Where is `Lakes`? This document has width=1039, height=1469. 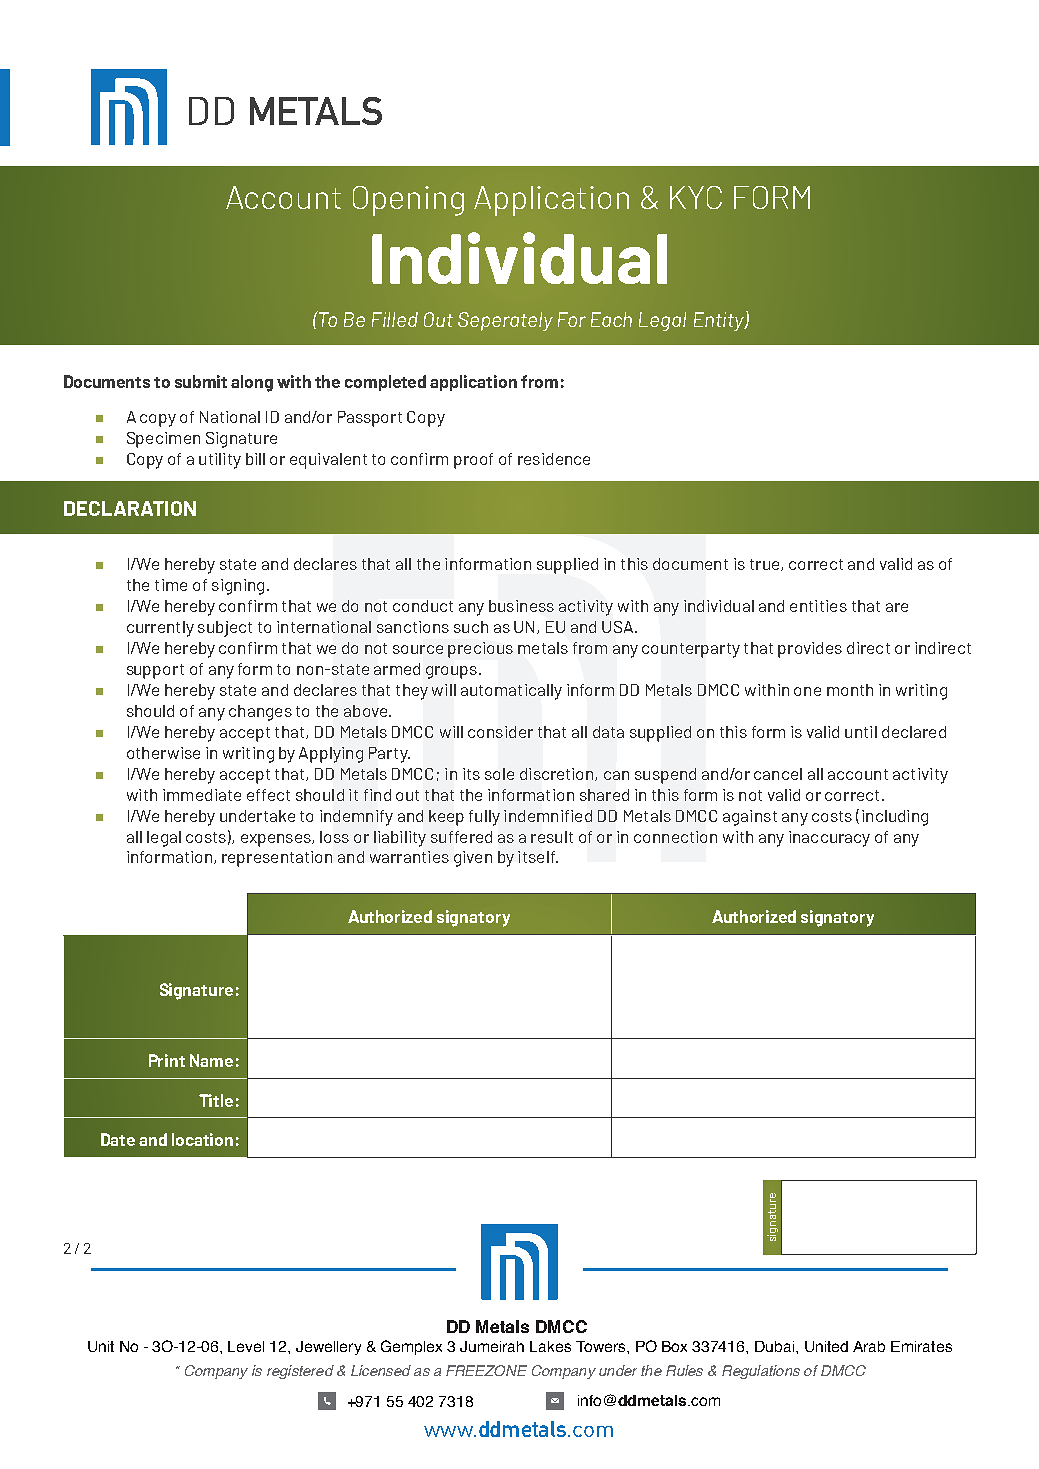
Lakes is located at coordinates (550, 1346).
